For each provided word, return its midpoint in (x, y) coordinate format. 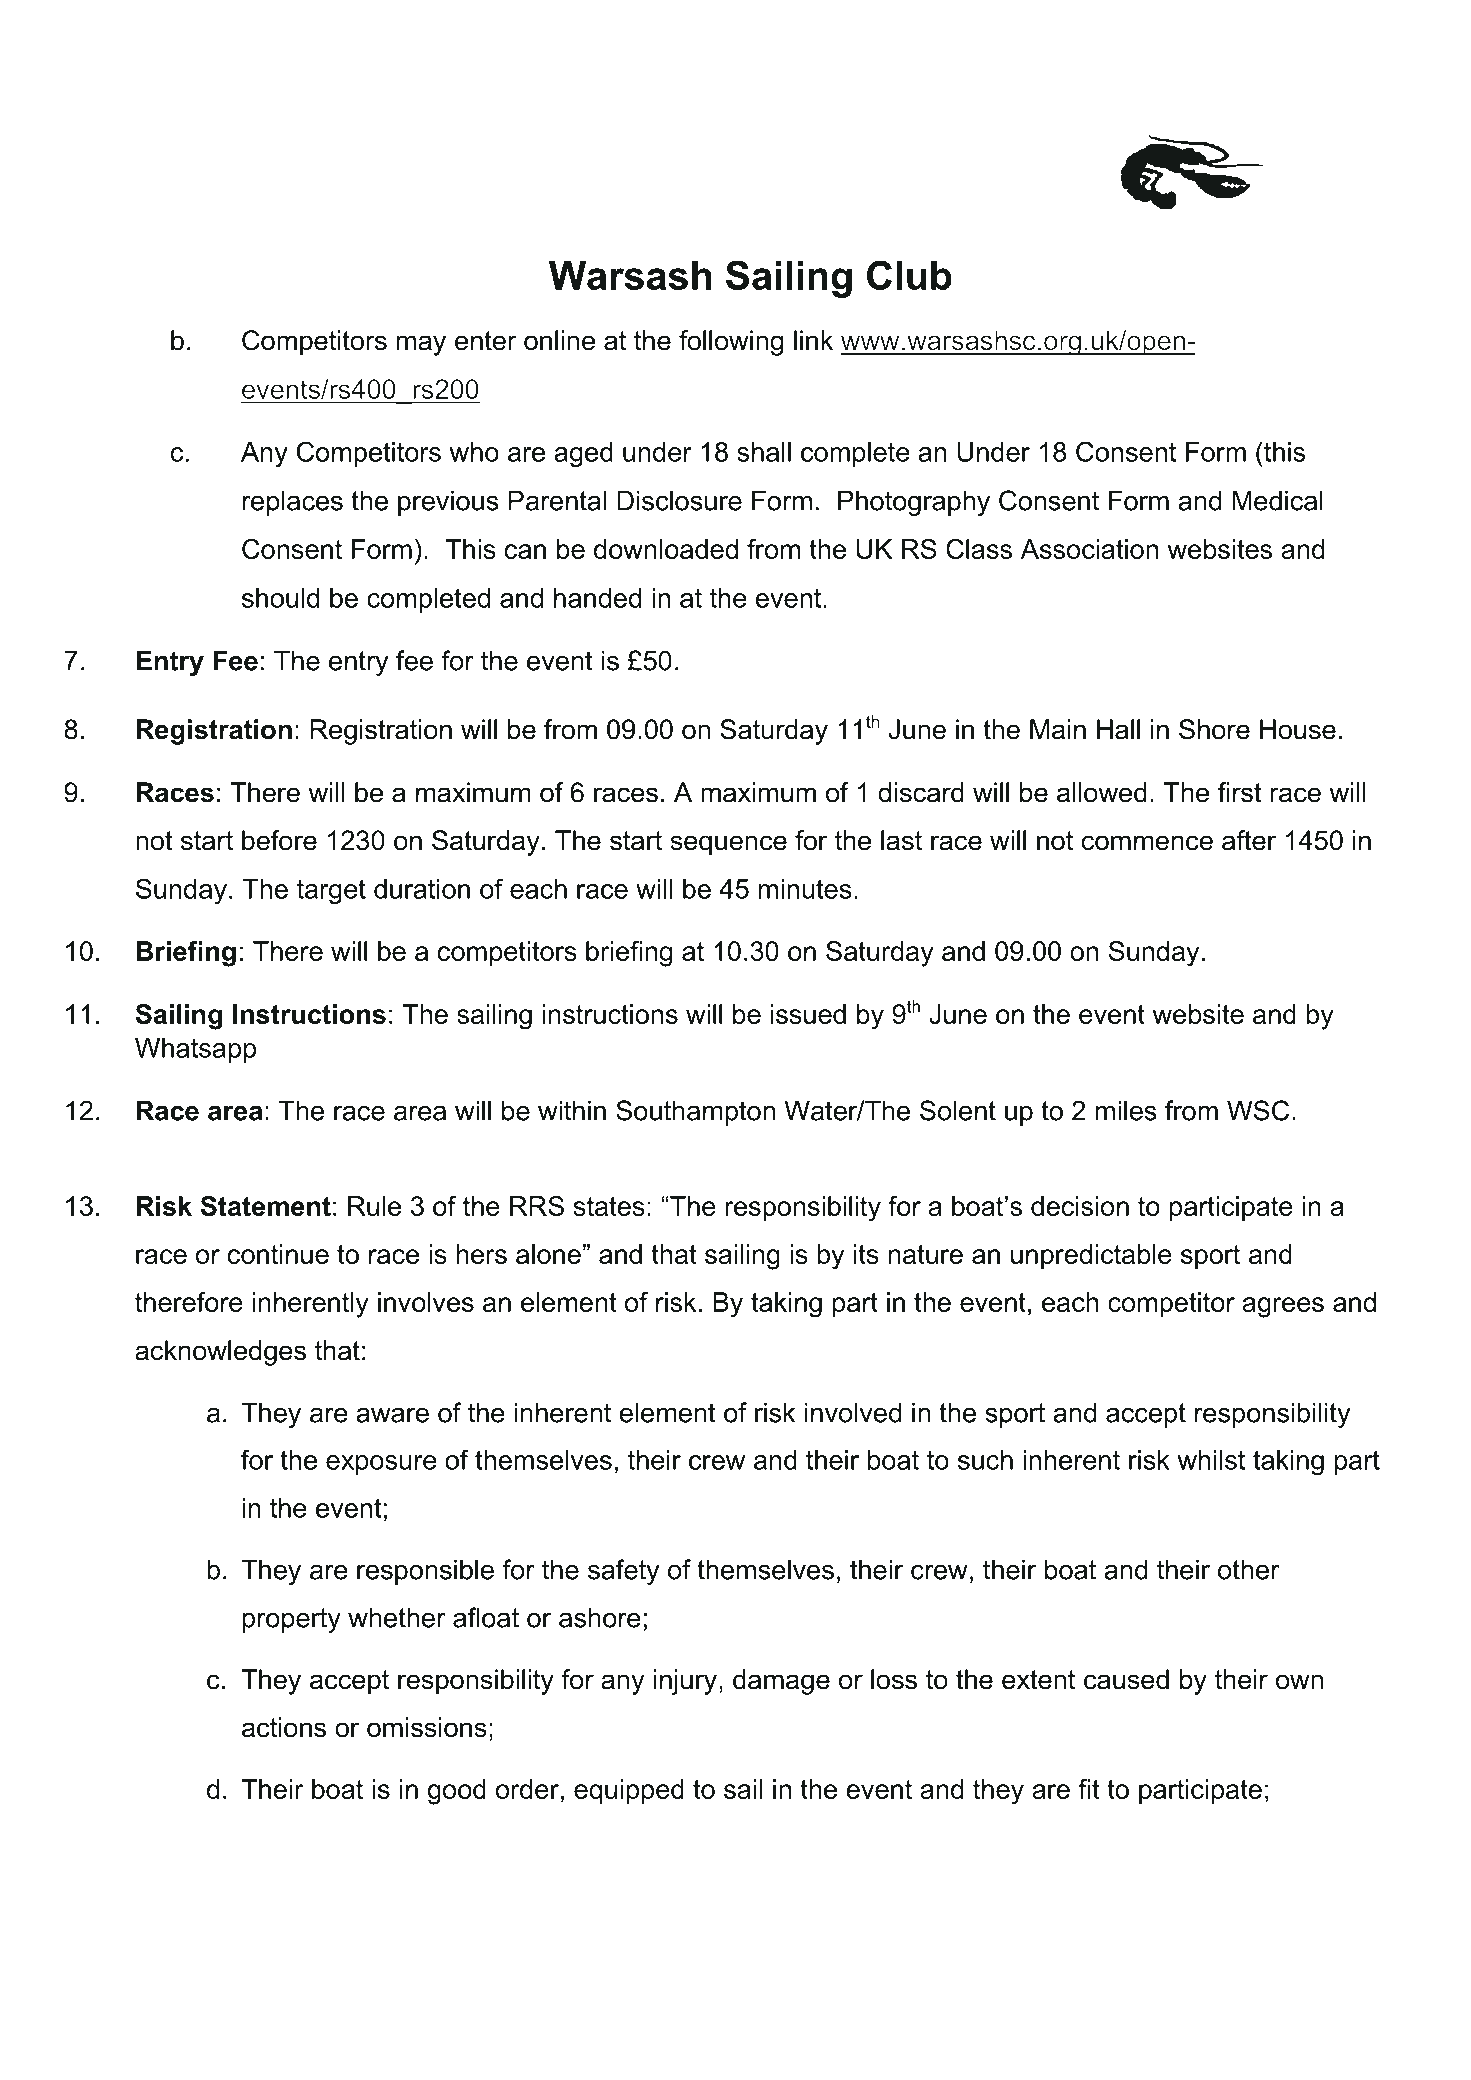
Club (909, 275)
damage (781, 1682)
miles (1126, 1110)
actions (284, 1727)
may (421, 345)
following (731, 343)
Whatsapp (195, 1050)
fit (1089, 1789)
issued (808, 1014)
